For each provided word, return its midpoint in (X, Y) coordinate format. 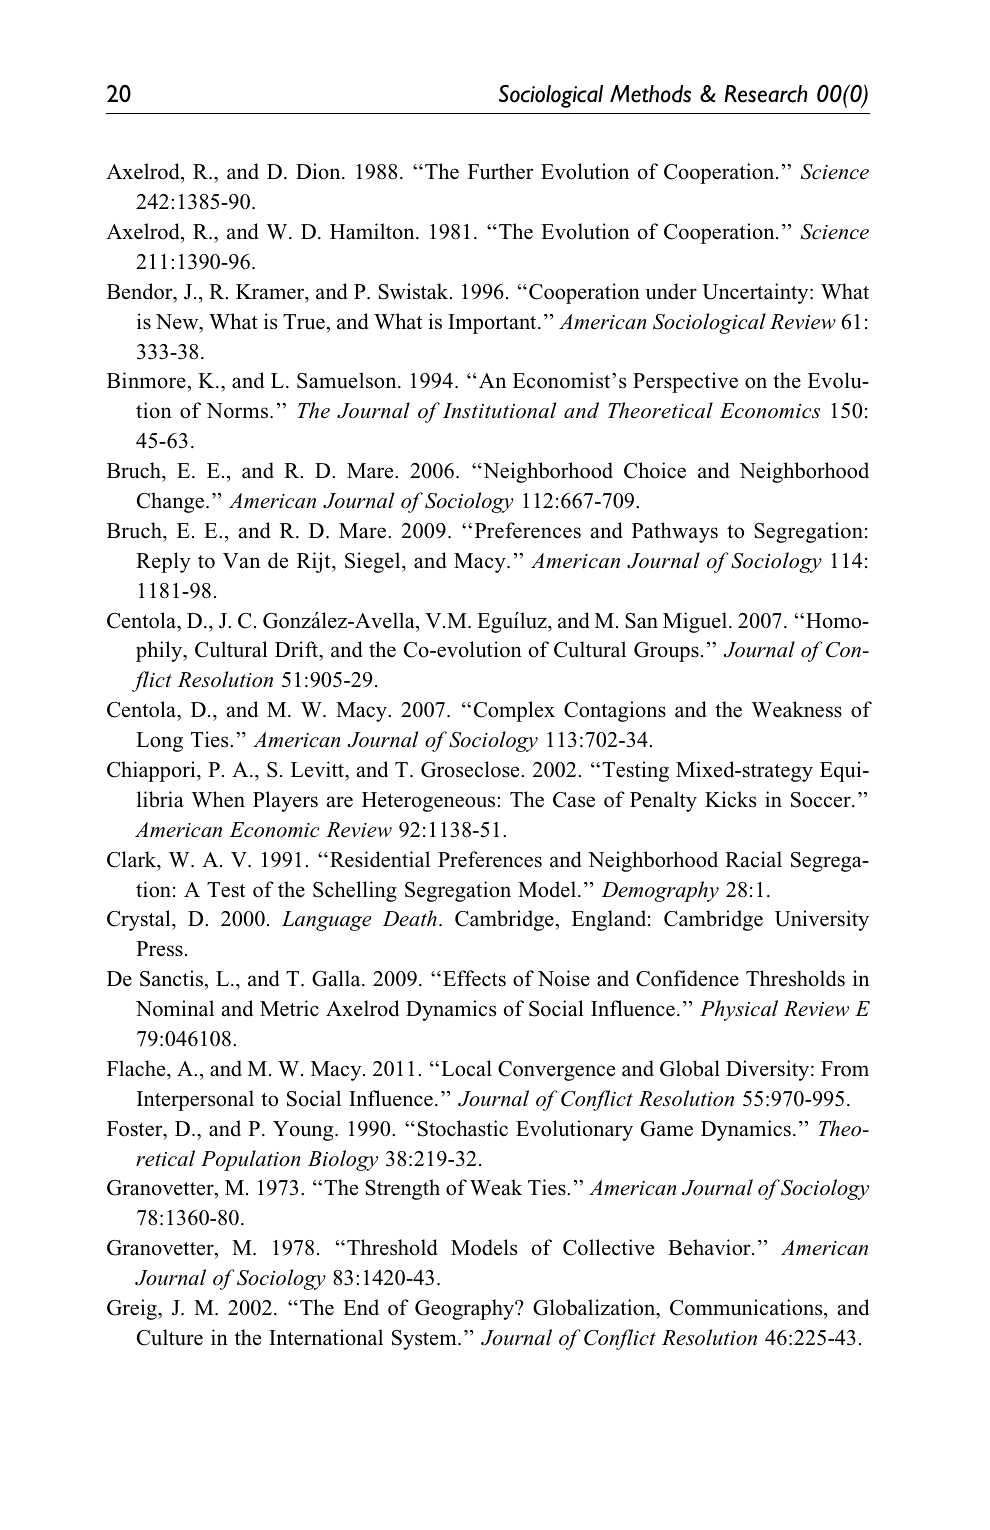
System (425, 1340)
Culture (170, 1337)
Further (500, 171)
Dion (319, 171)
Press (159, 949)
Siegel (374, 562)
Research (765, 94)
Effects (474, 978)
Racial (753, 859)
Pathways (675, 532)
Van (241, 561)
